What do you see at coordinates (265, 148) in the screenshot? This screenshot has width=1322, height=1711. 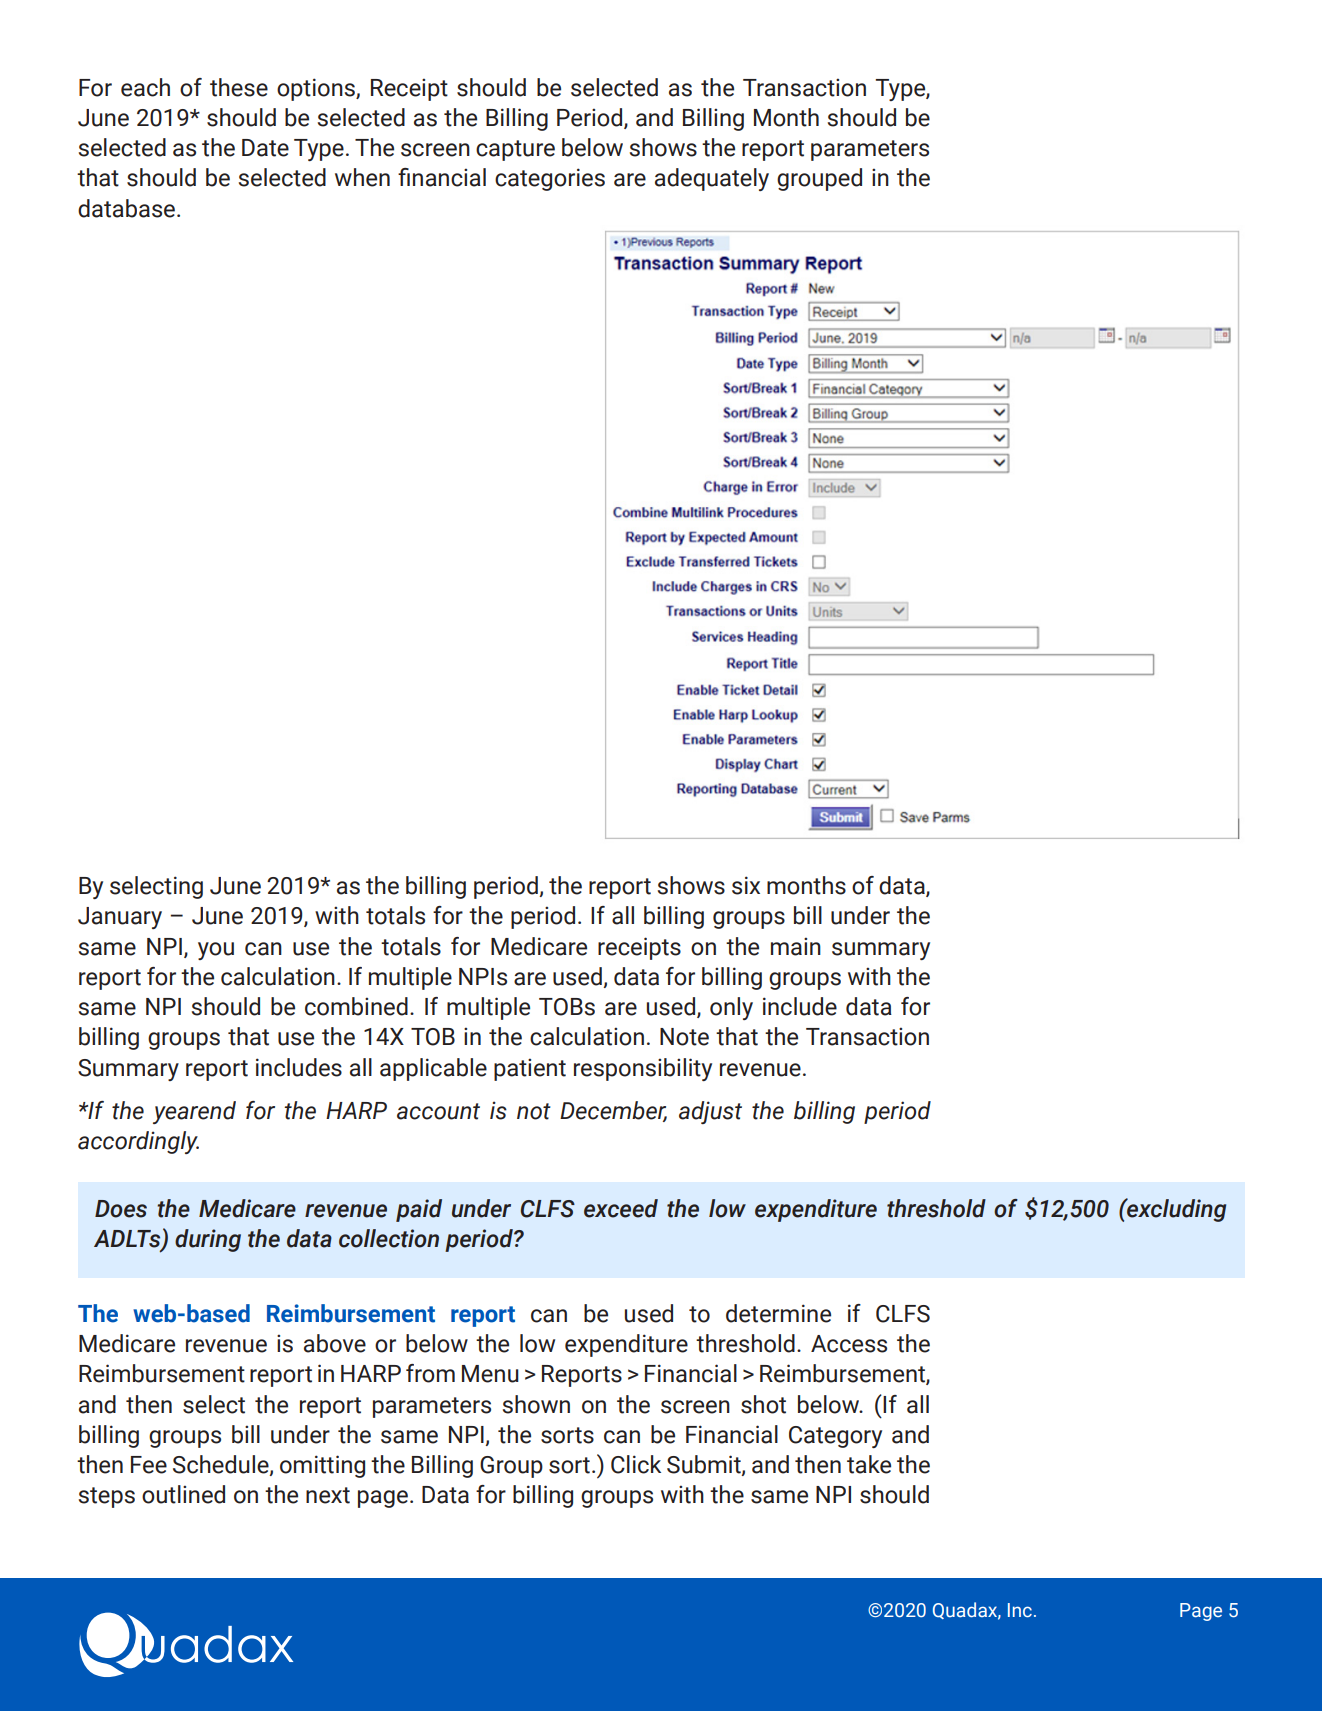 I see `Date` at bounding box center [265, 148].
